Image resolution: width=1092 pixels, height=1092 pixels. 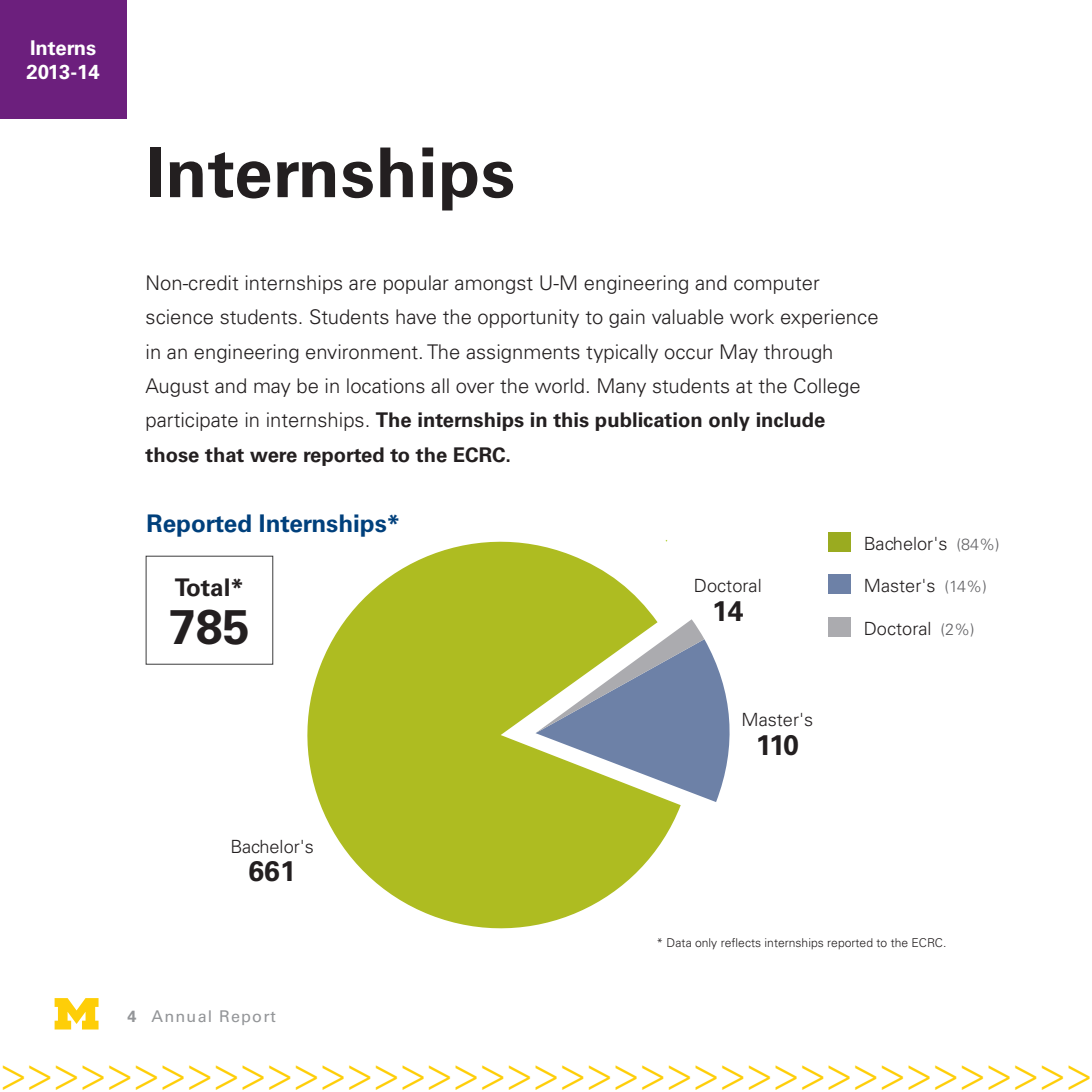 What do you see at coordinates (741, 942) in the document?
I see `reflects` at bounding box center [741, 942].
